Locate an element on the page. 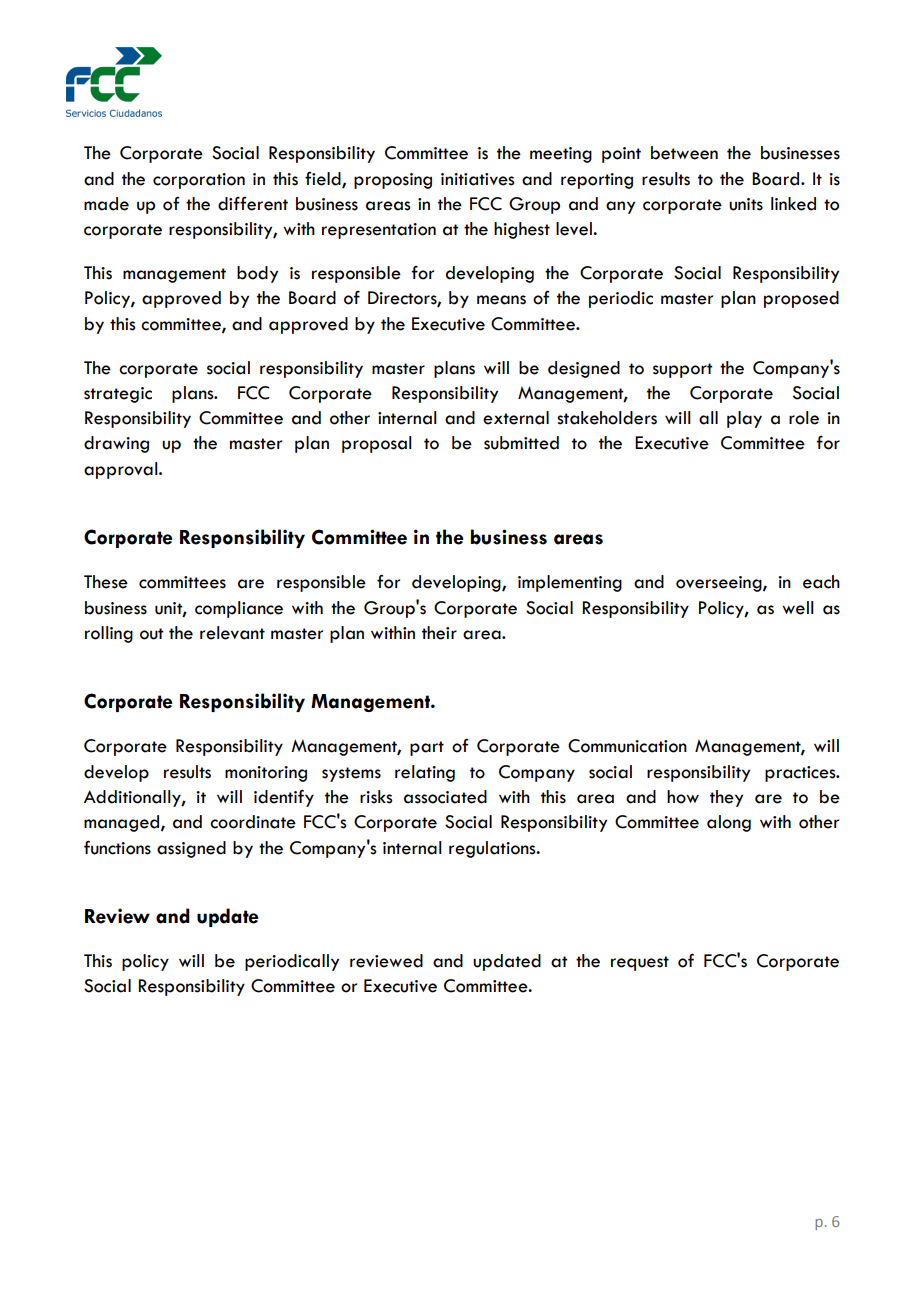  monitoring is located at coordinates (266, 774).
